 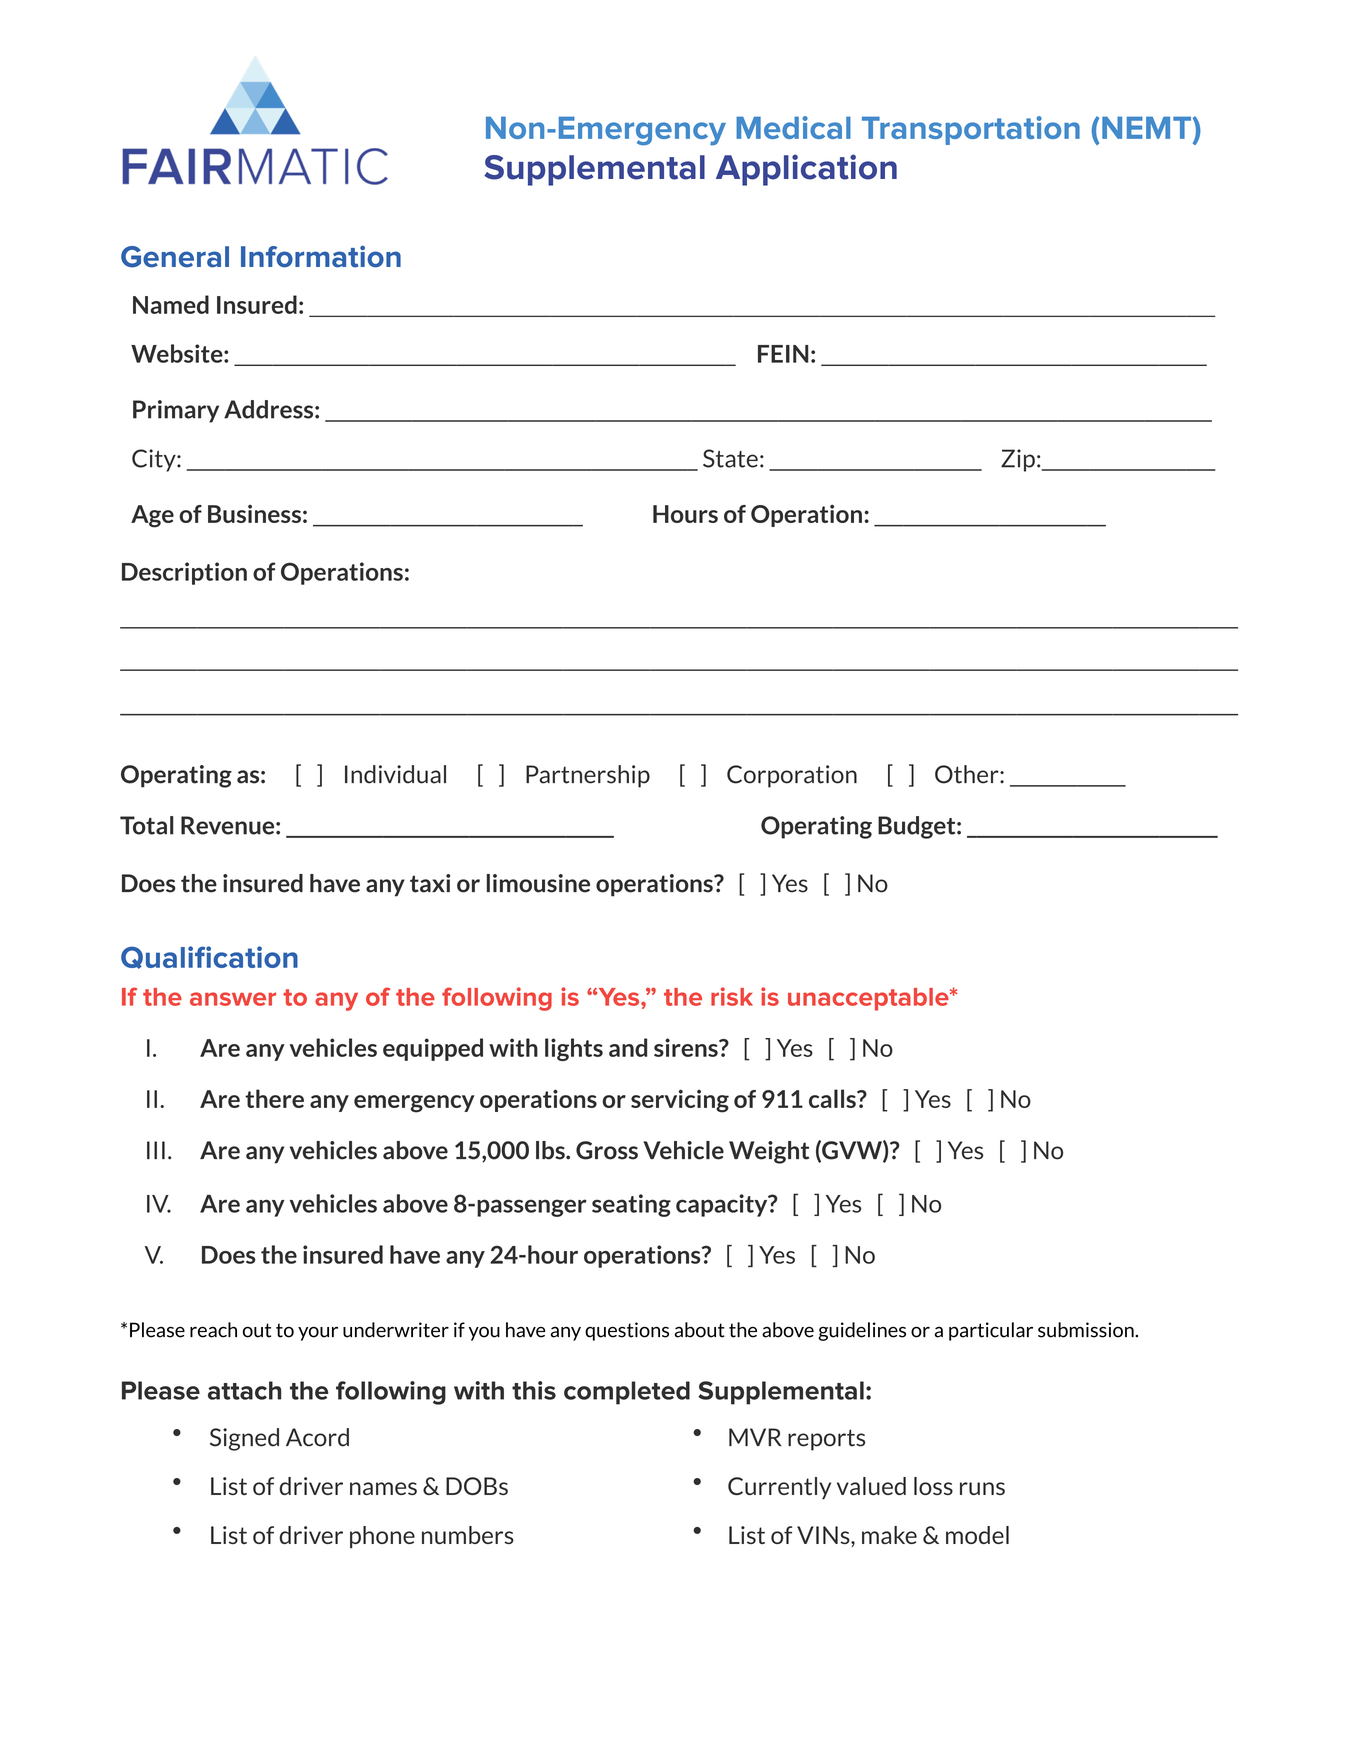 I want to click on Transportation, so click(x=971, y=130).
